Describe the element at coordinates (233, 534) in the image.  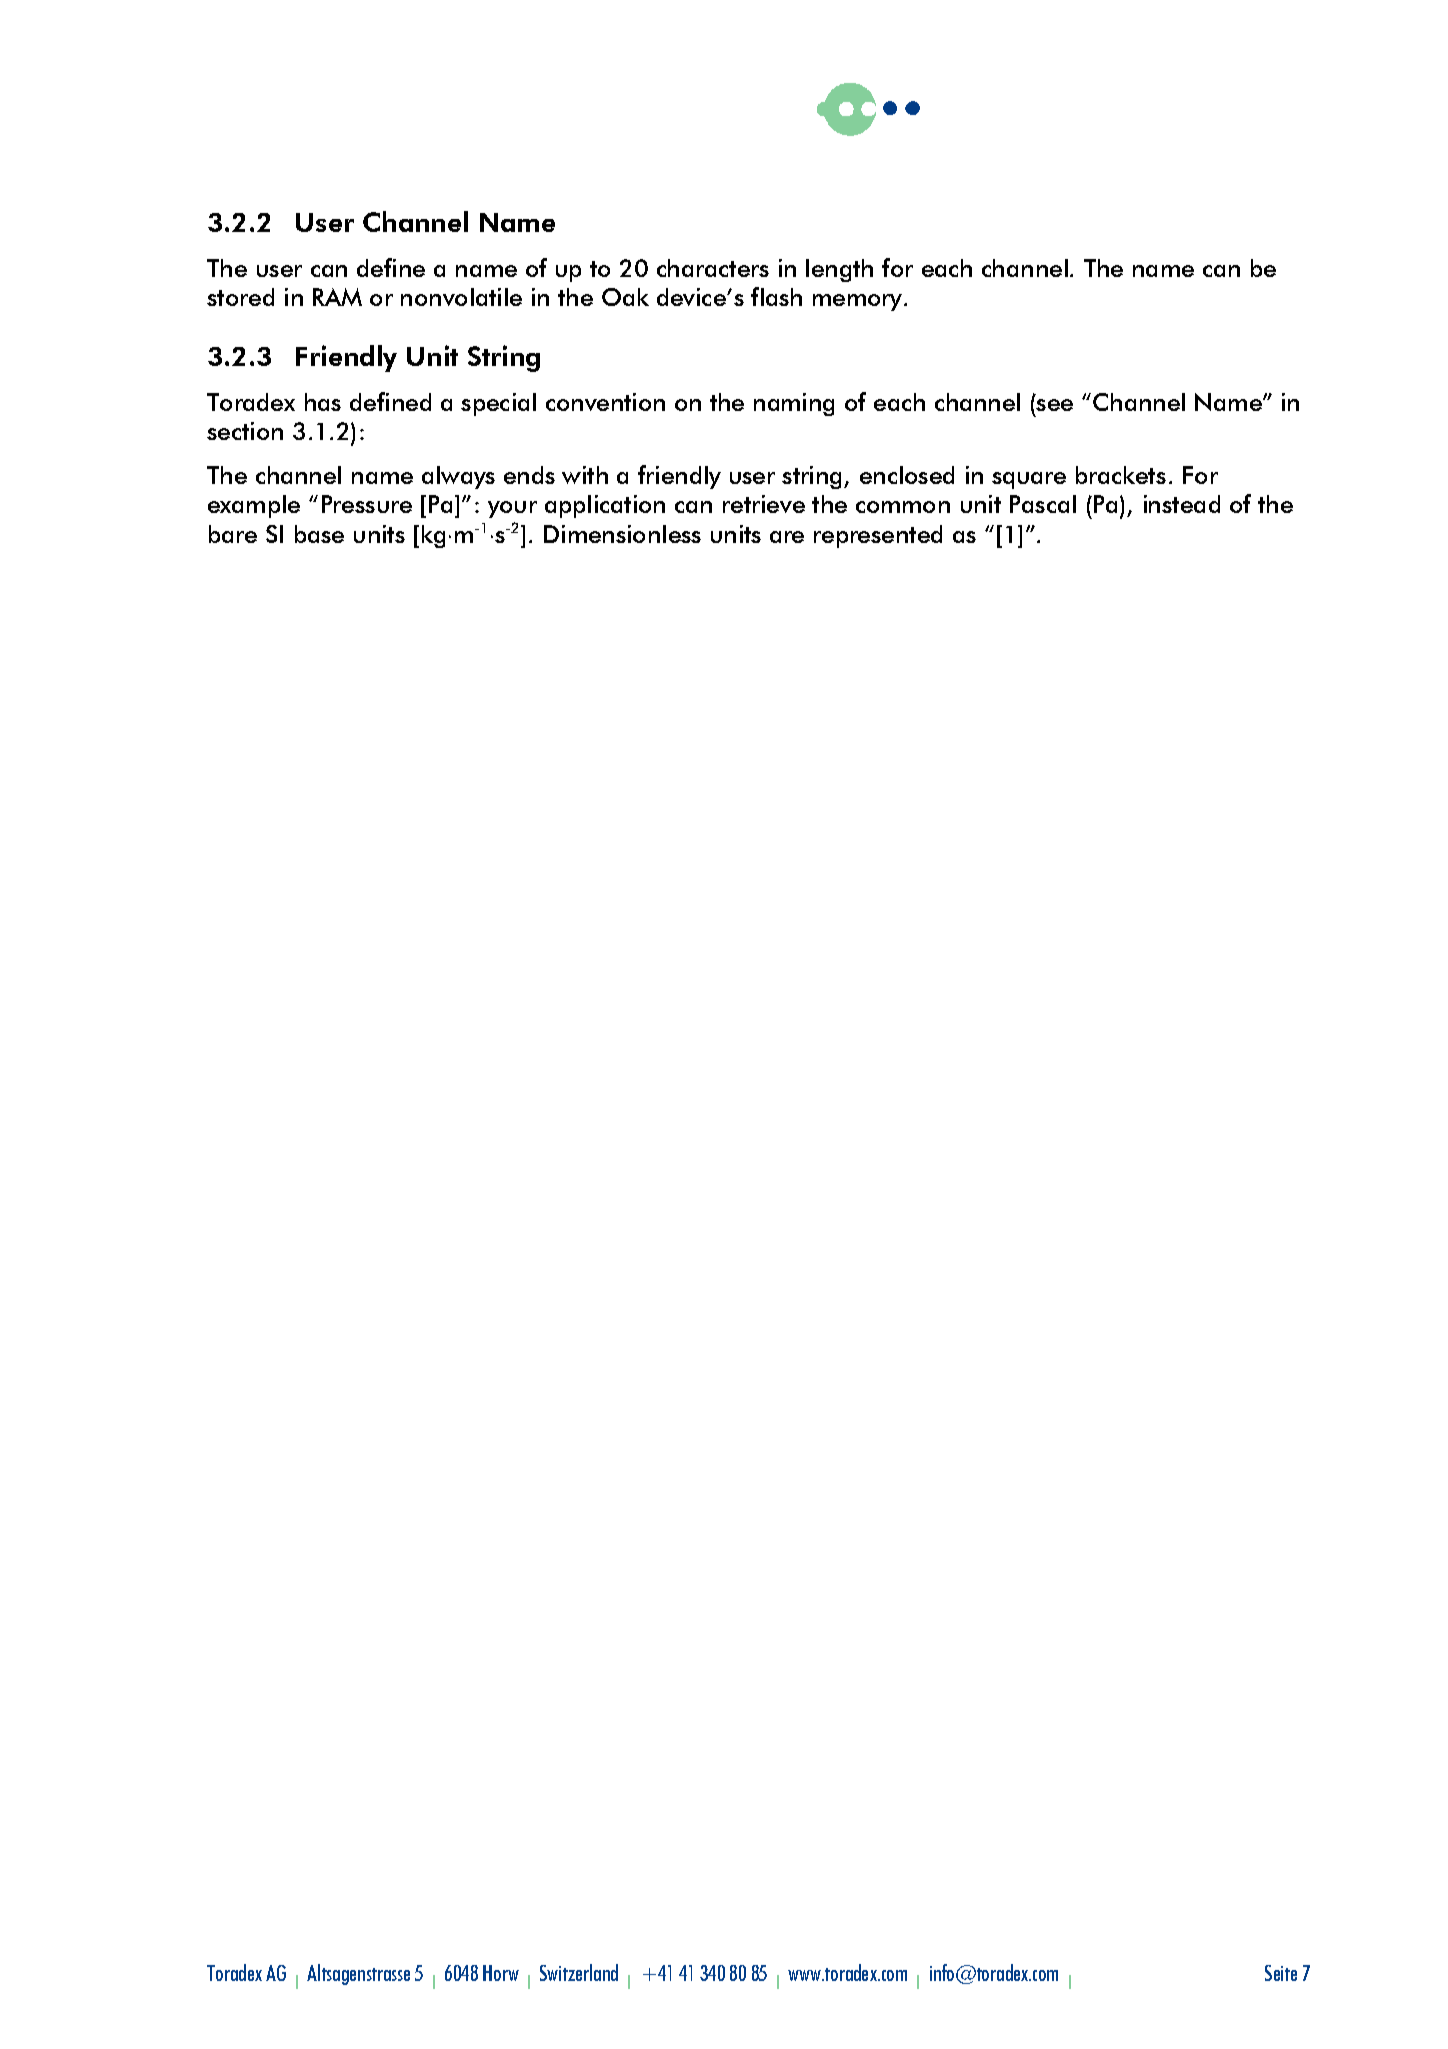
I see `bare` at that location.
